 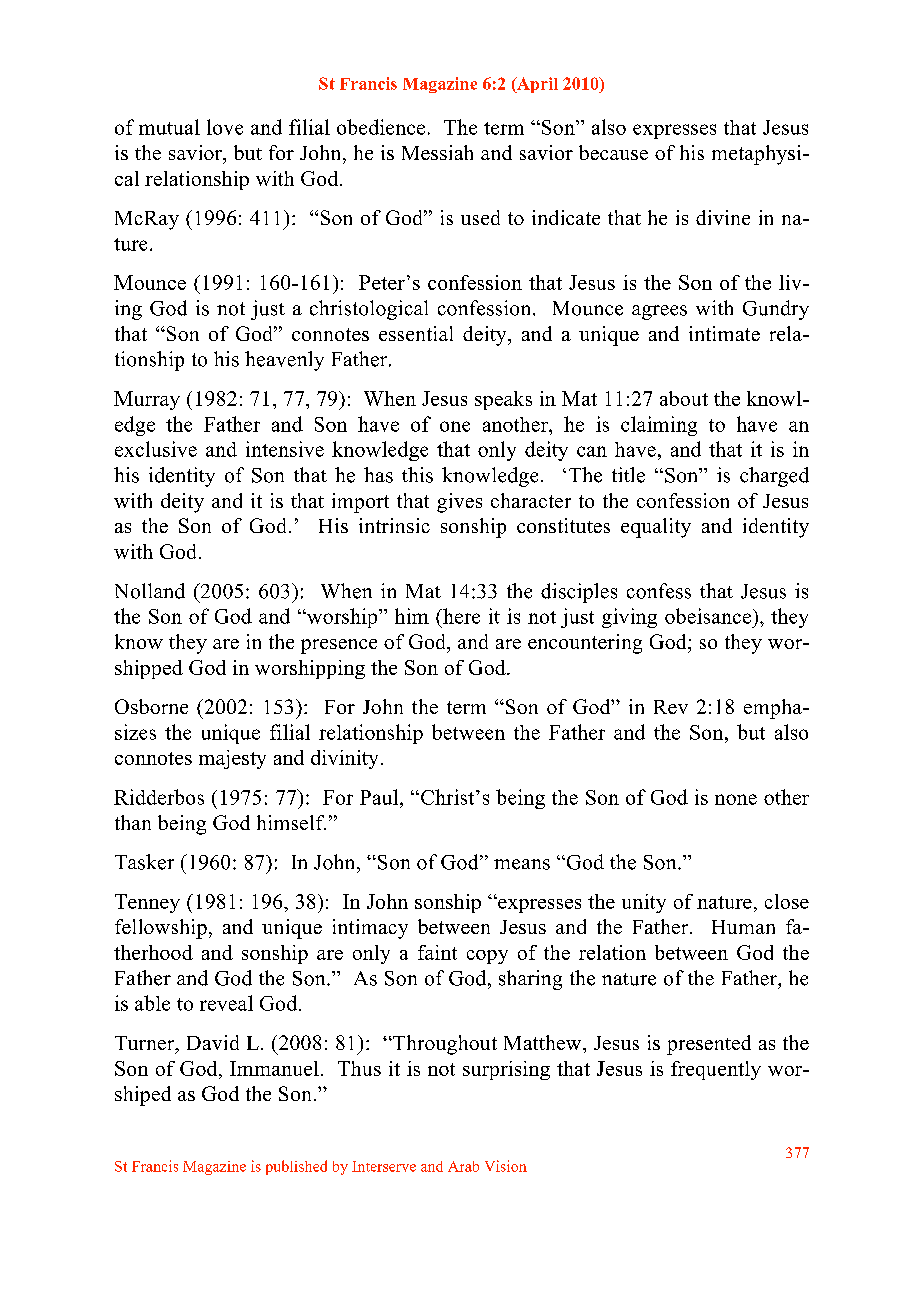 I want to click on obeisance, so click(x=708, y=616).
